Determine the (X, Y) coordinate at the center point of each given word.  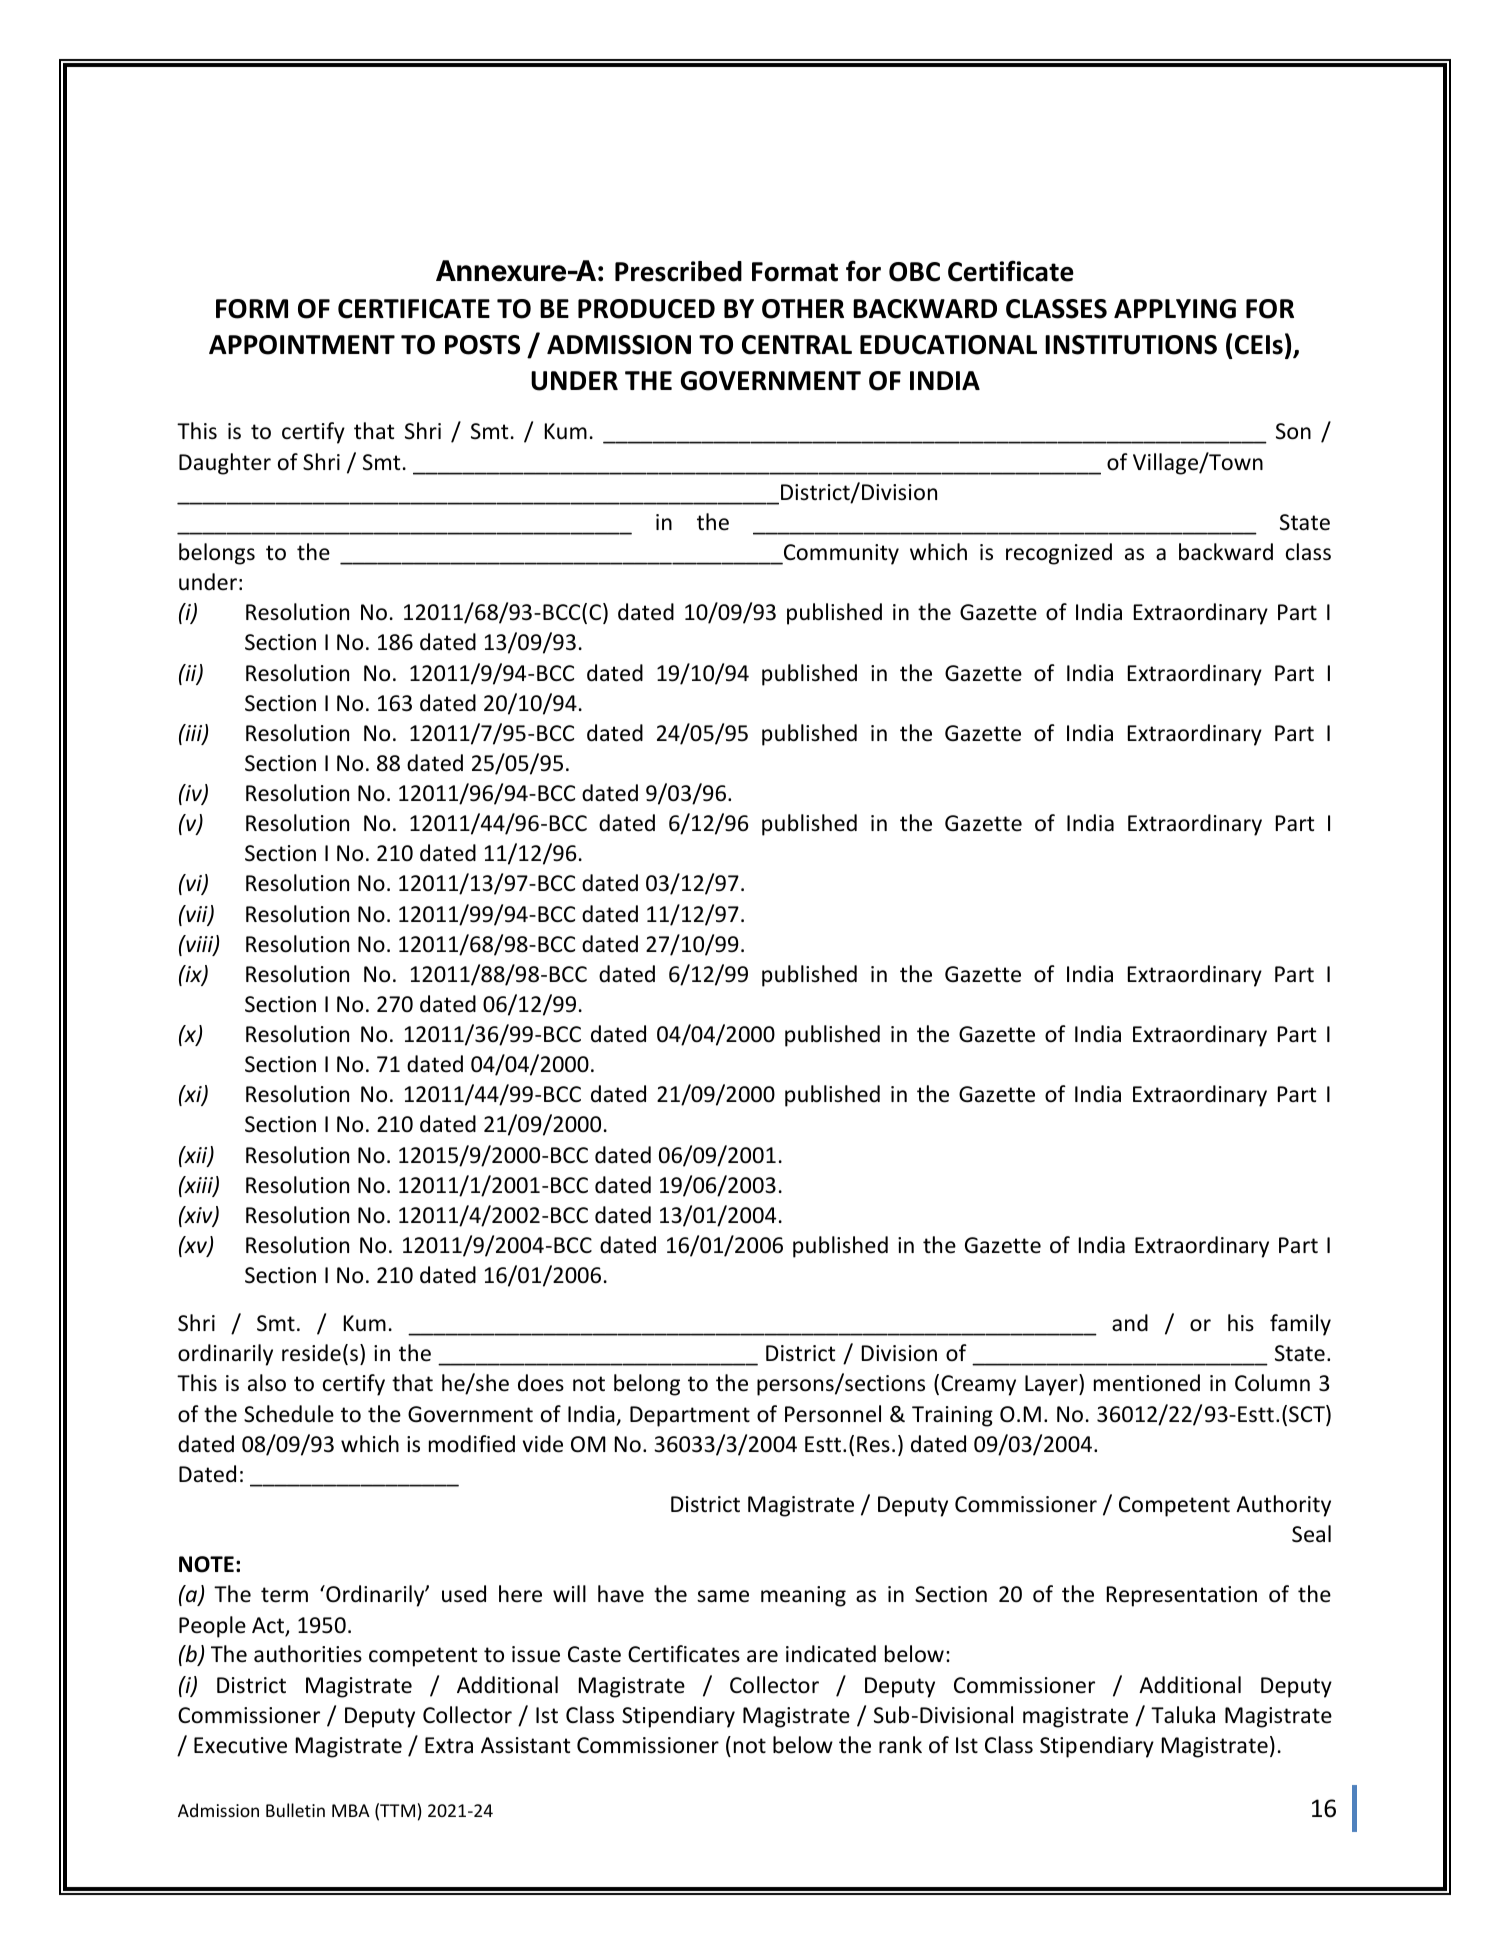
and (1130, 1323)
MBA (351, 1810)
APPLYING (1175, 309)
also (267, 1383)
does (541, 1383)
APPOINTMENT (302, 345)
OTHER (803, 309)
